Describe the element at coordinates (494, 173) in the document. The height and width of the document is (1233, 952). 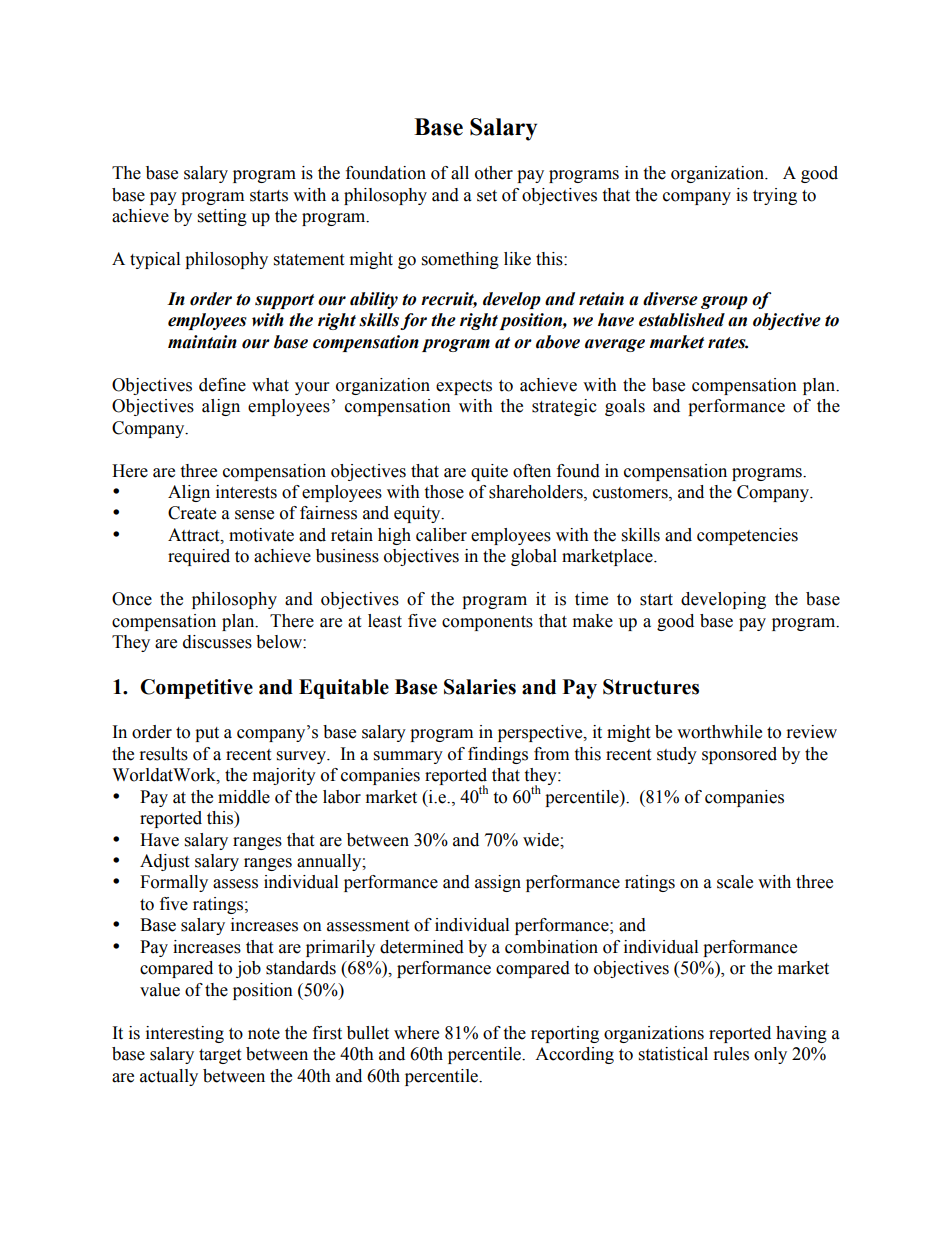
I see `other` at that location.
